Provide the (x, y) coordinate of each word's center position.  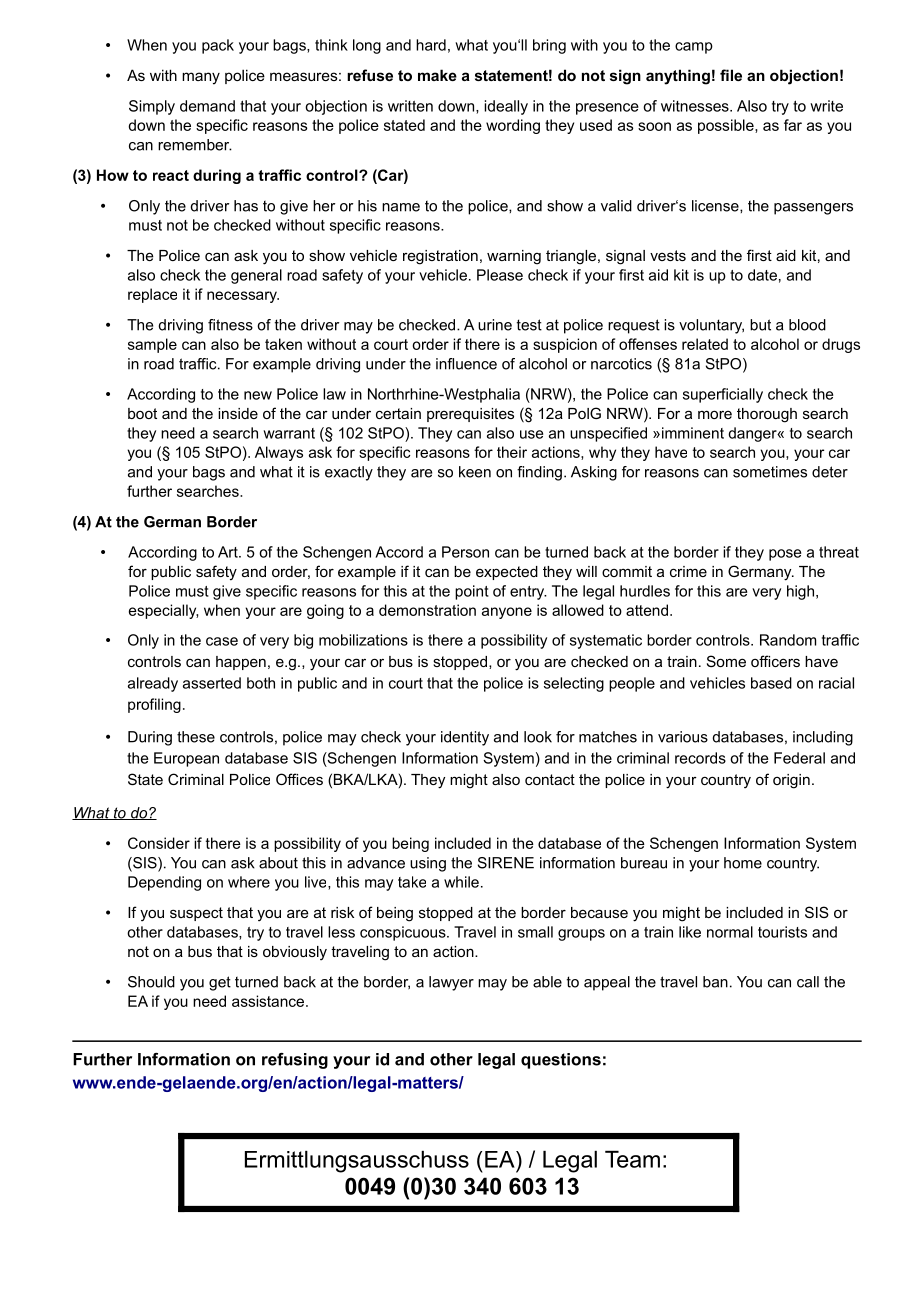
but (760, 325)
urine (495, 325)
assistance (268, 1001)
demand (207, 106)
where (249, 882)
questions (561, 1061)
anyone (507, 613)
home (743, 863)
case (222, 641)
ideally (506, 107)
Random (788, 640)
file (731, 75)
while (461, 882)
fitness (230, 325)
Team (632, 1159)
